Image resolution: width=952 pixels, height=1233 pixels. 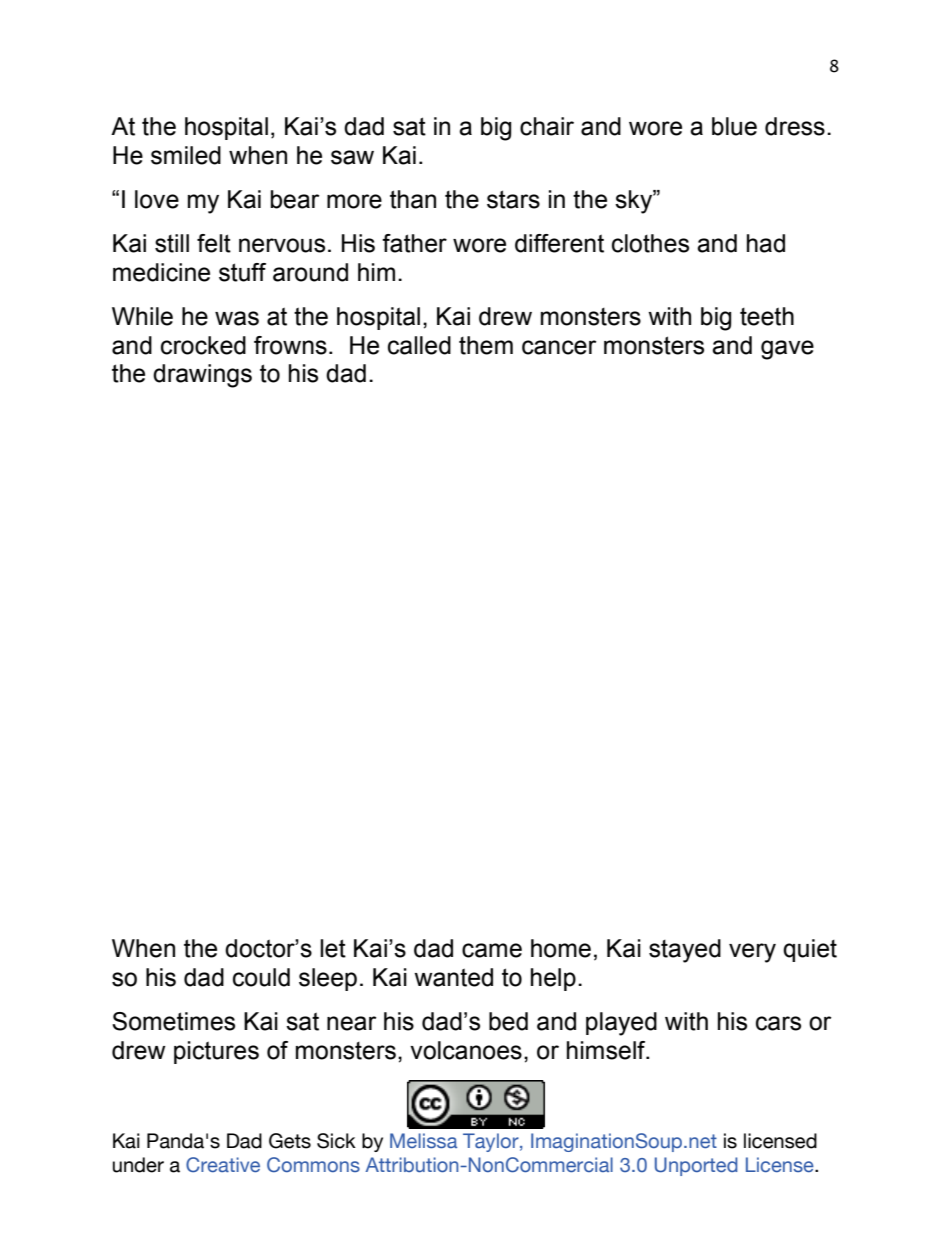 What do you see at coordinates (261, 977) in the screenshot?
I see `could` at bounding box center [261, 977].
